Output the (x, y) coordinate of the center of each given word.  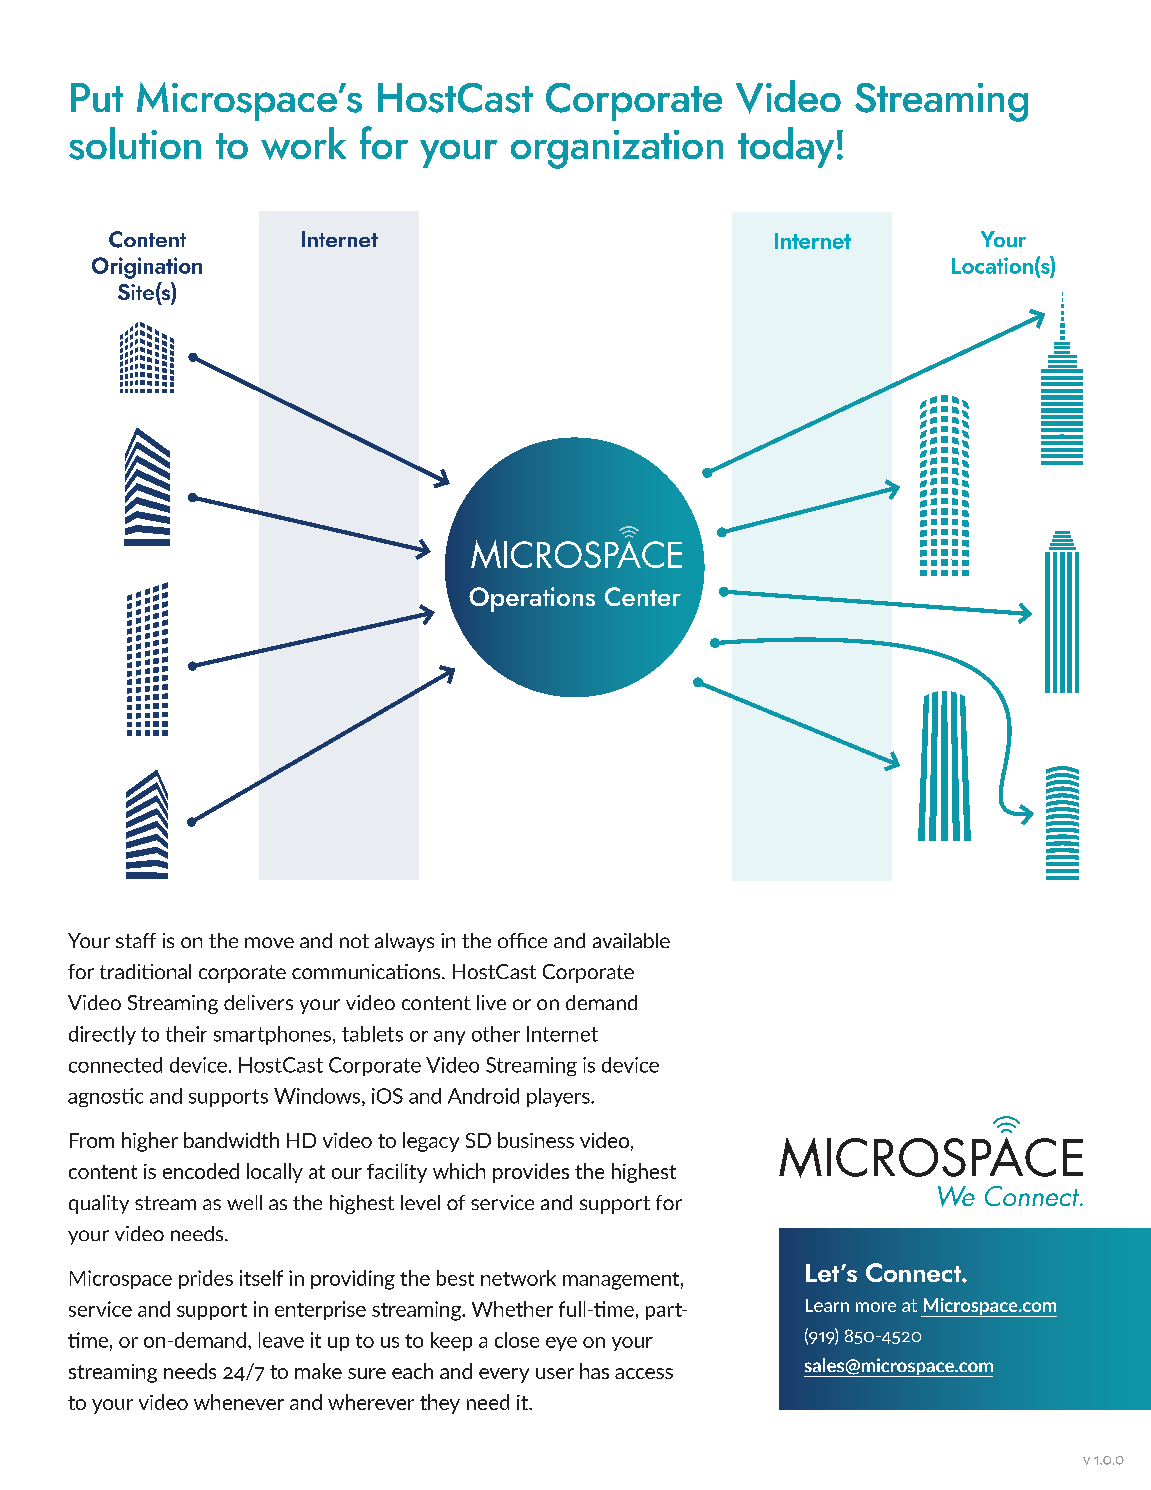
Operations (532, 599)
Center (643, 596)
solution (135, 143)
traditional (145, 971)
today (786, 147)
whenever (239, 1402)
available (631, 940)
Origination (147, 268)
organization (617, 149)
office (522, 940)
